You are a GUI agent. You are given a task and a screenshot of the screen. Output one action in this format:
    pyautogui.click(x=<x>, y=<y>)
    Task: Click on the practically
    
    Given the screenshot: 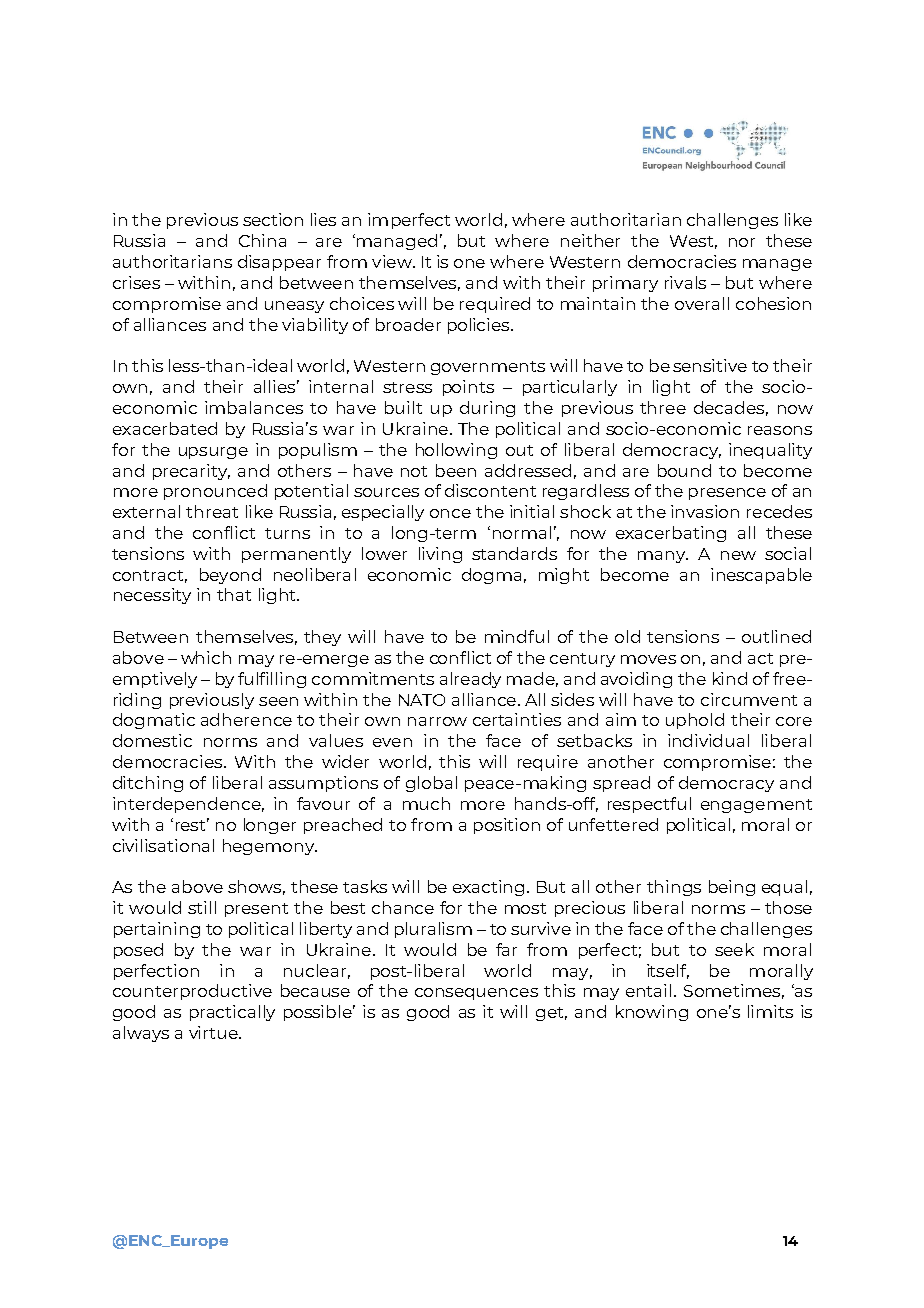 What is the action you would take?
    pyautogui.click(x=232, y=1013)
